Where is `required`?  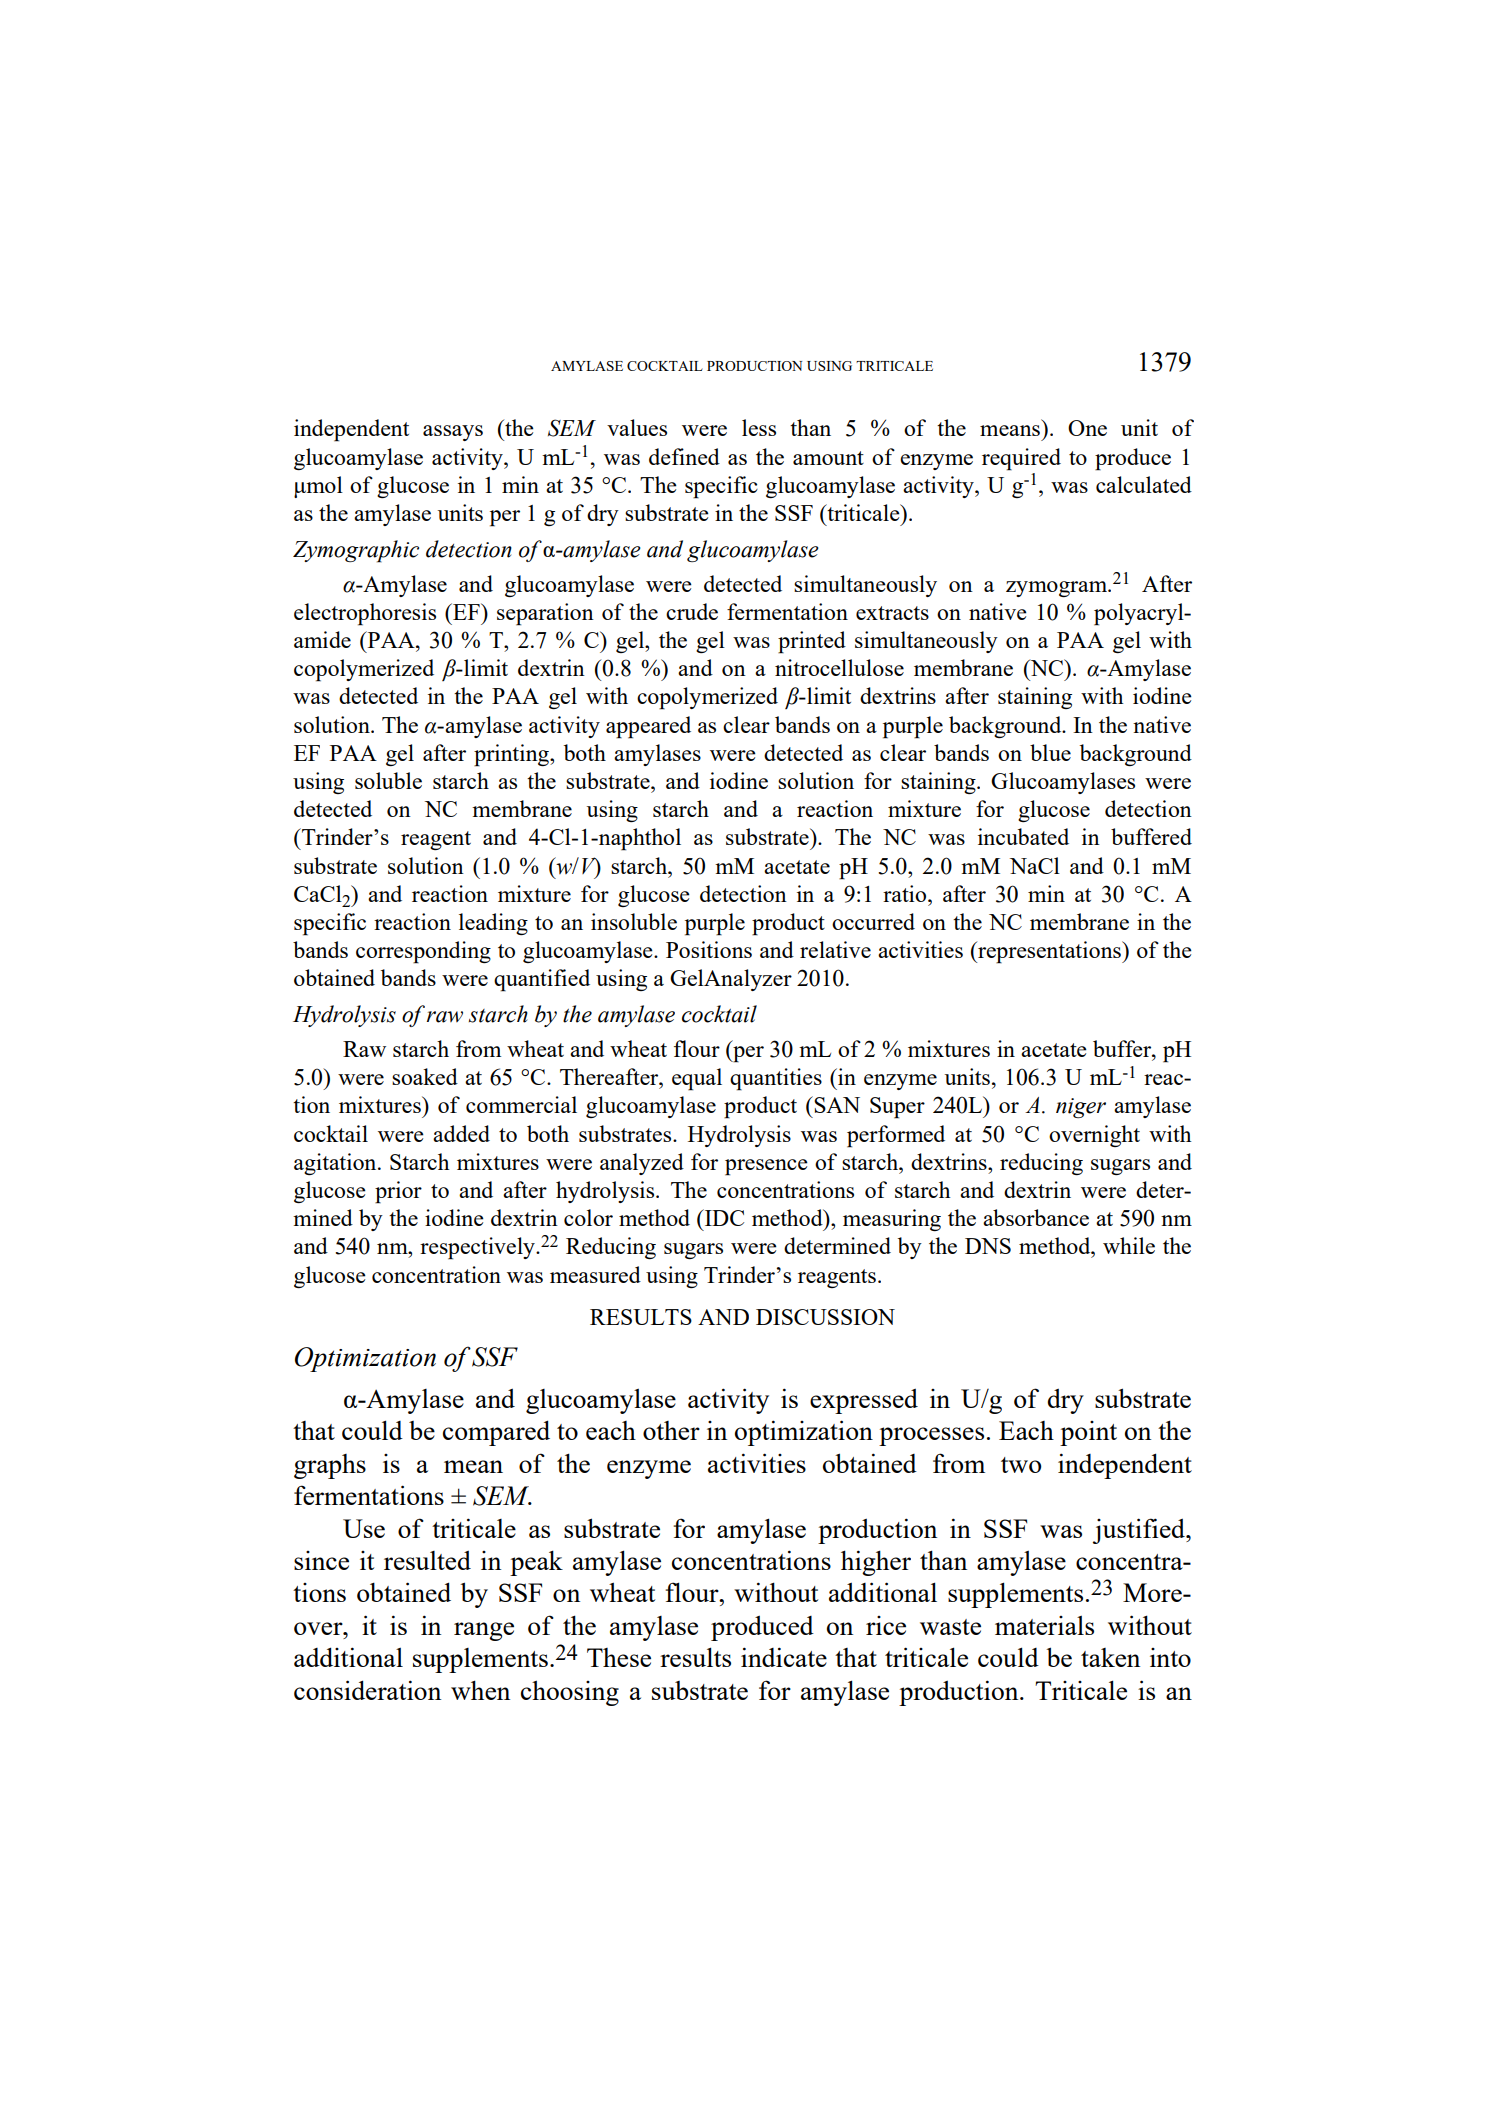 required is located at coordinates (1021, 459).
